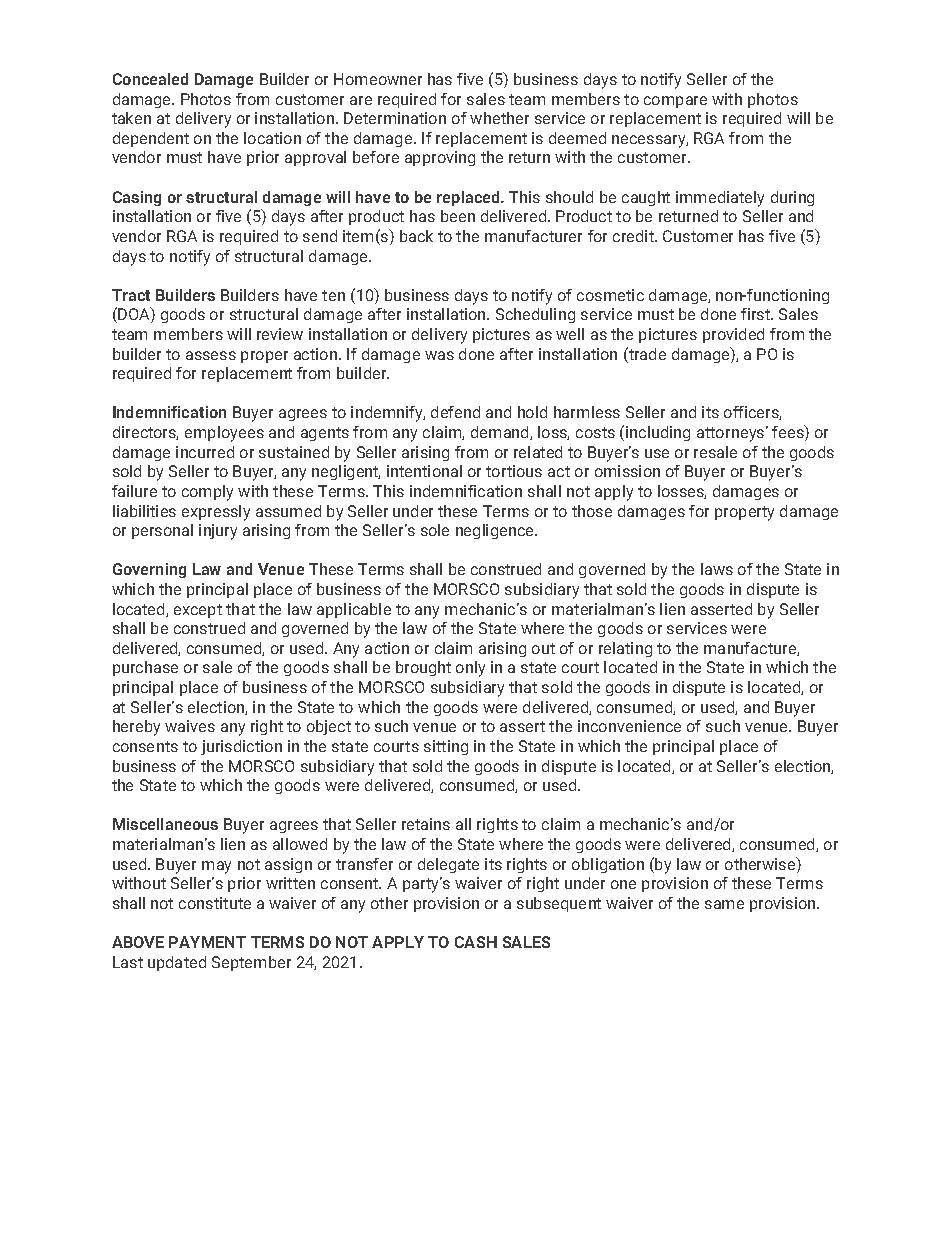 This document has height=1233, width=952. Describe the element at coordinates (150, 79) in the document. I see `Concealed` at that location.
